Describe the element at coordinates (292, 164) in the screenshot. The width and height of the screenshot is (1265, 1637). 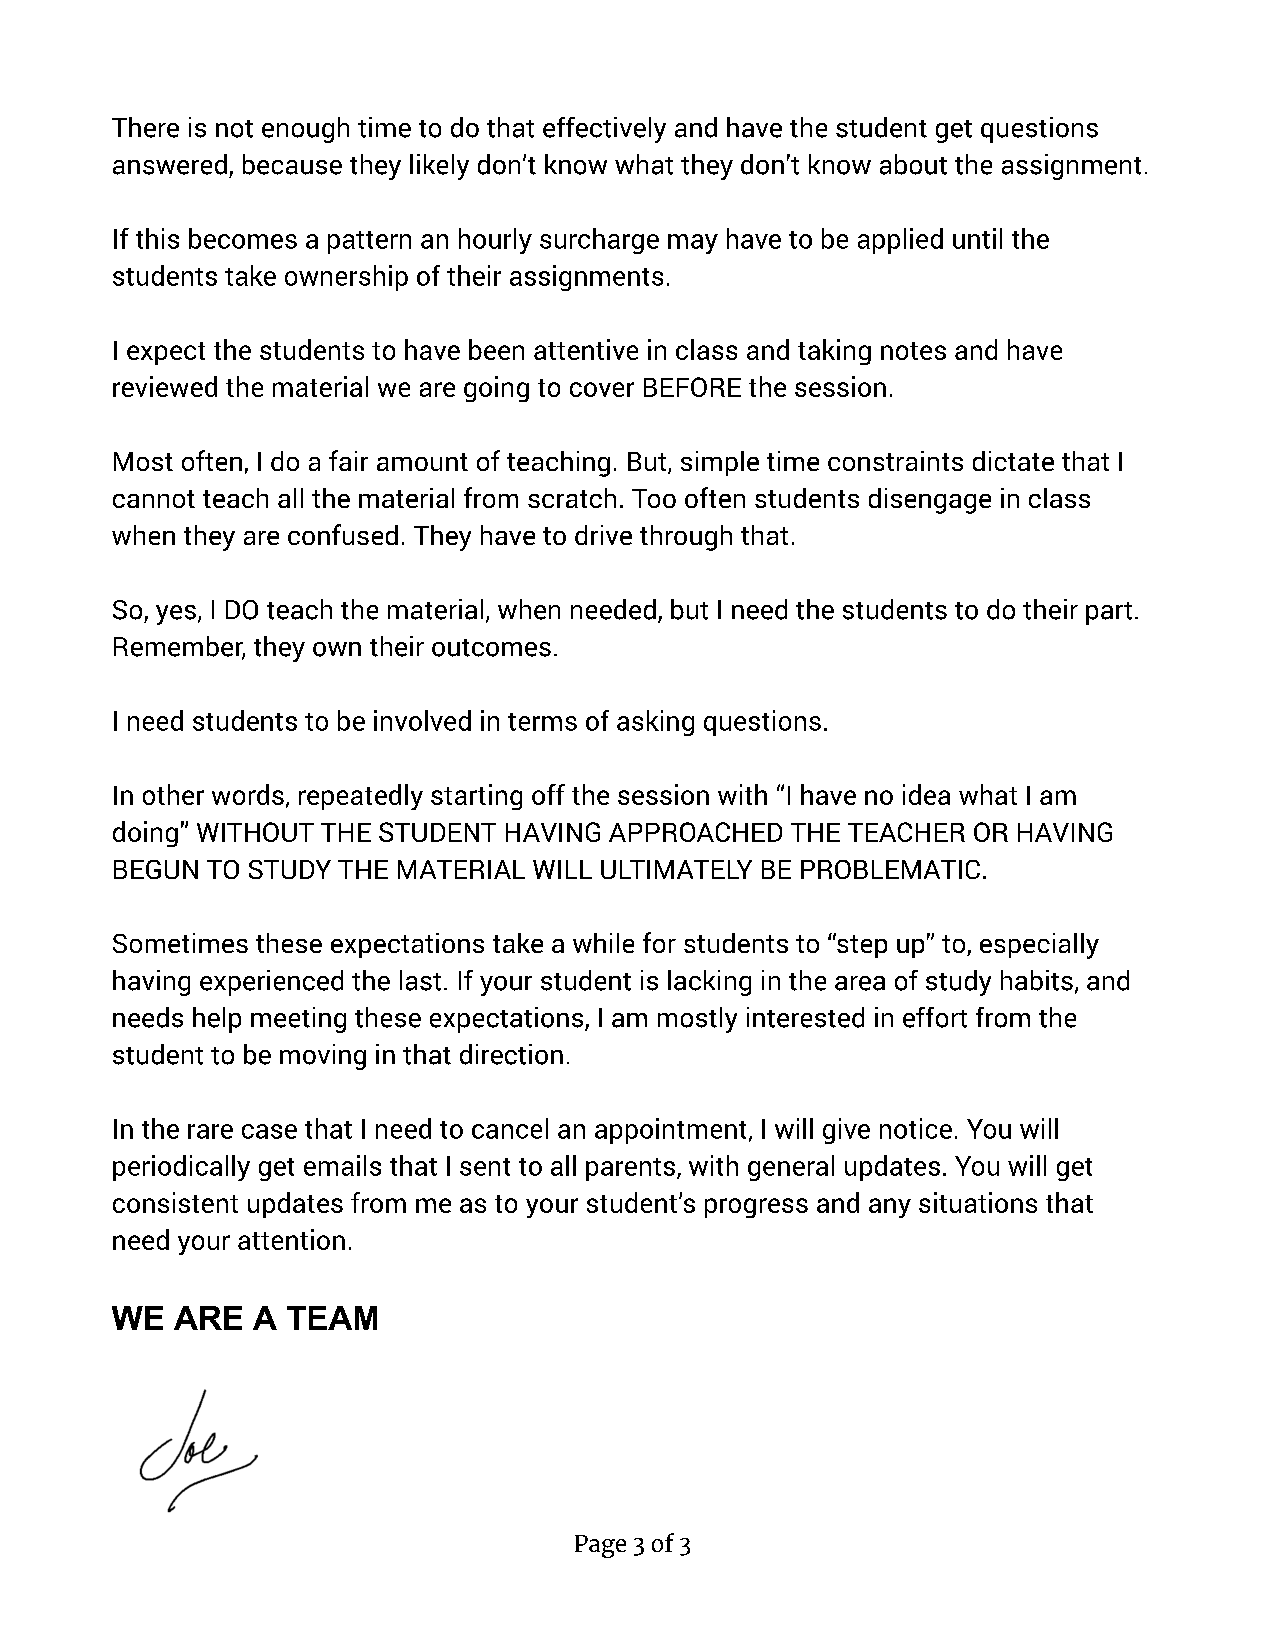
I see `because` at that location.
